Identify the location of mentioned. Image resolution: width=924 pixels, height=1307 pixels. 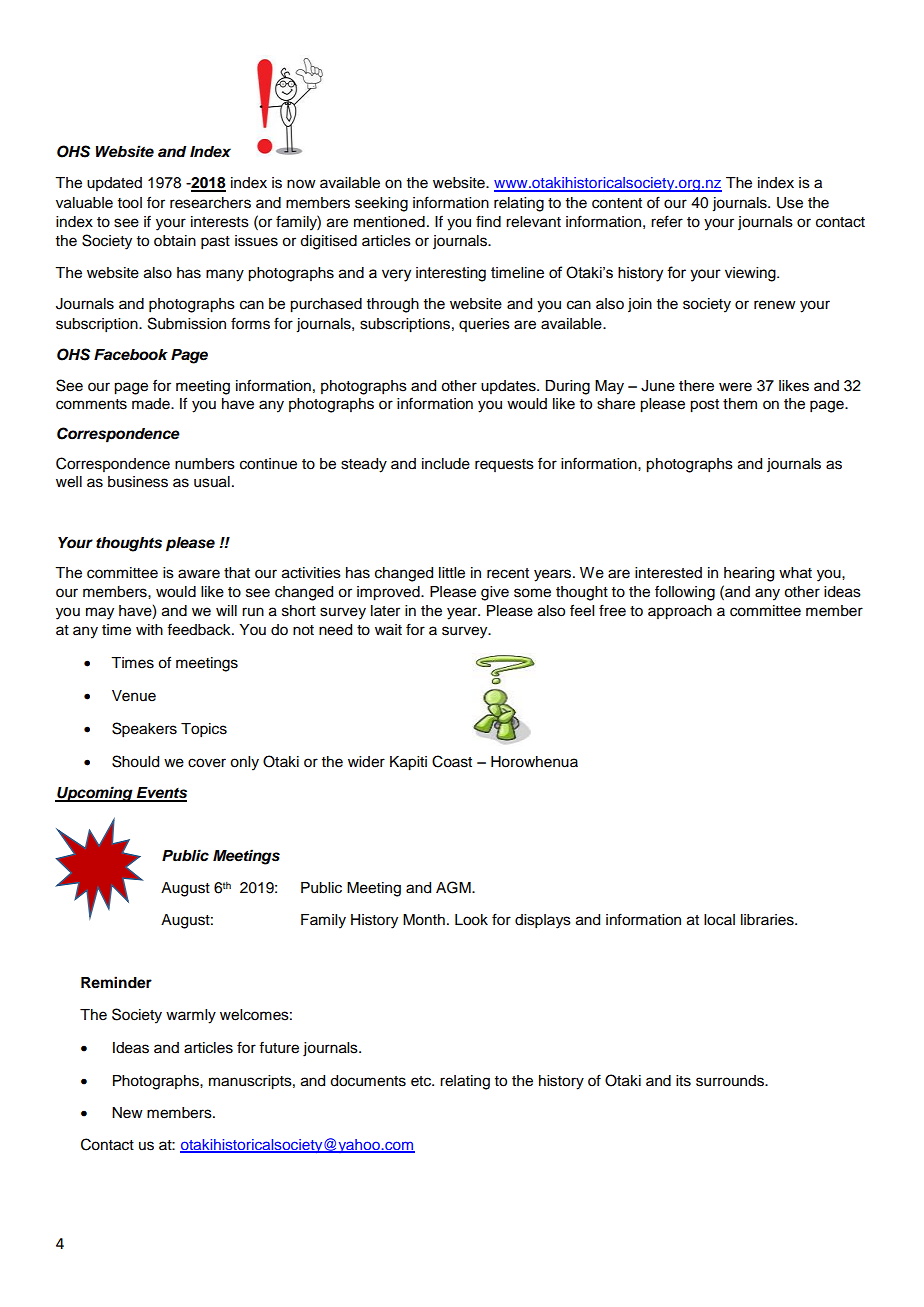
(389, 222).
